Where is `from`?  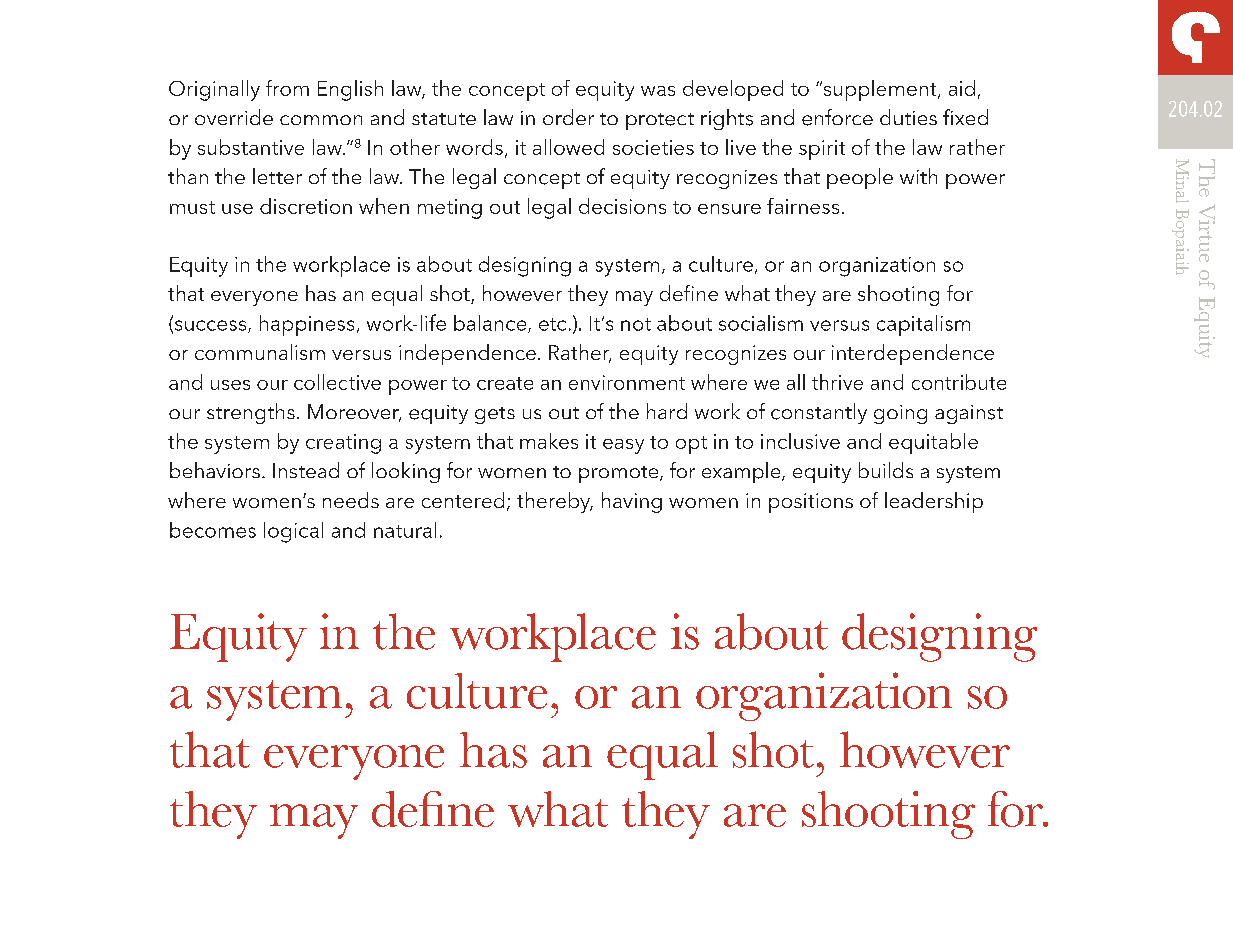 from is located at coordinates (287, 88).
